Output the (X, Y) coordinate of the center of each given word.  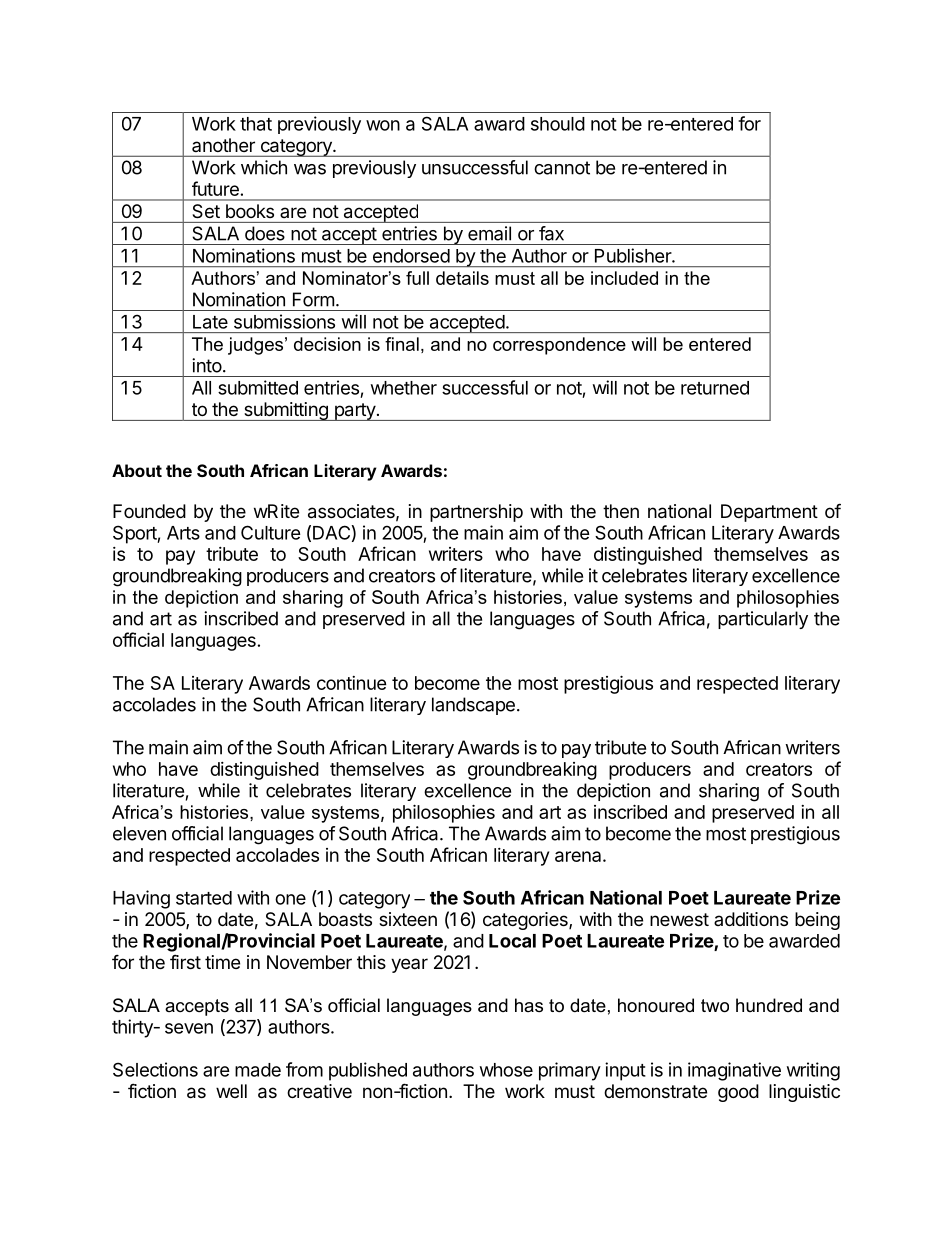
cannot (562, 168)
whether (404, 388)
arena (579, 856)
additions (751, 919)
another (223, 145)
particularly (763, 620)
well (231, 1091)
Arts (183, 533)
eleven (139, 833)
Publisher (634, 255)
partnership (476, 513)
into (207, 365)
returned (715, 388)
